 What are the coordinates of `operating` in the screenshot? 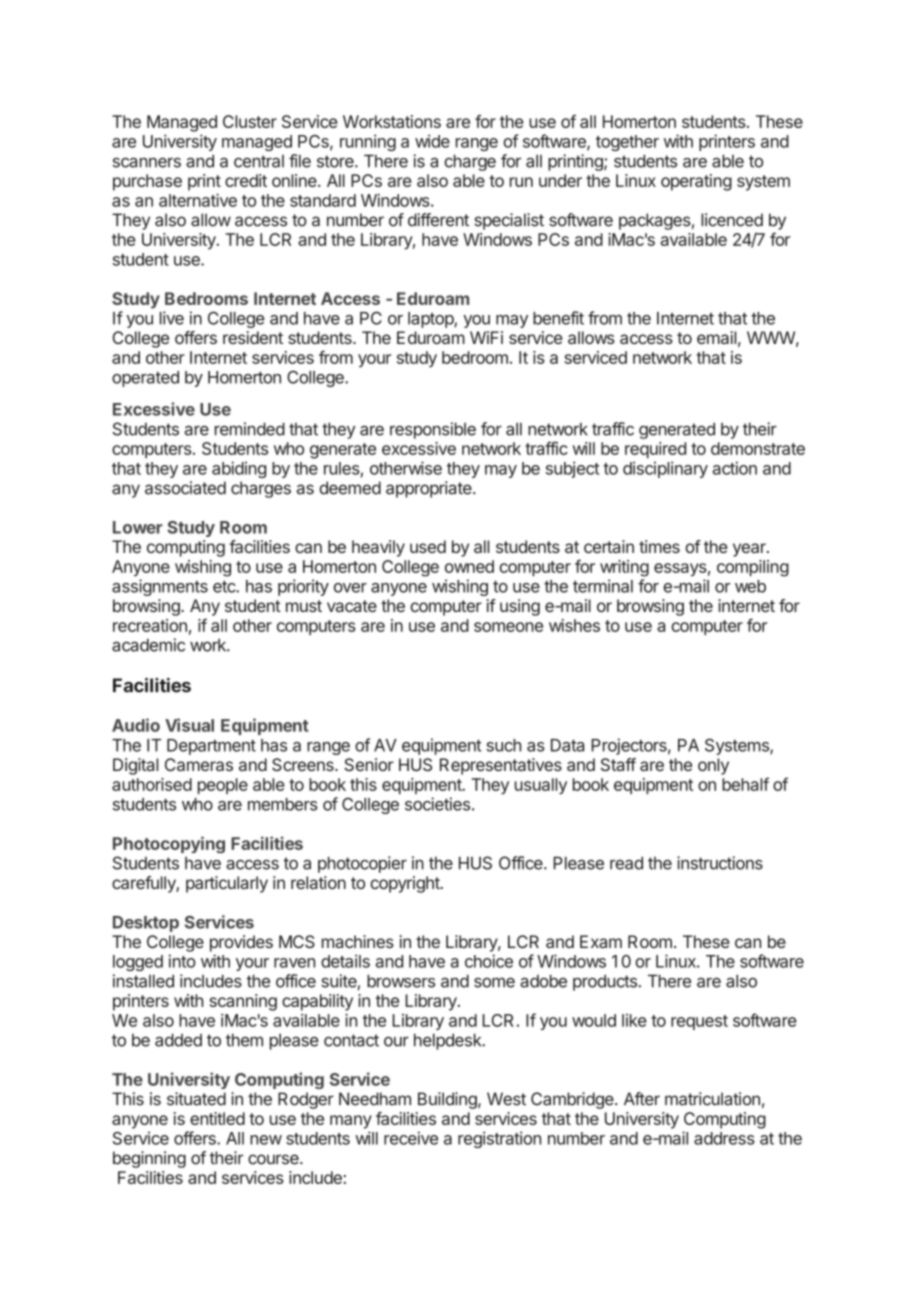 It's located at (696, 182).
